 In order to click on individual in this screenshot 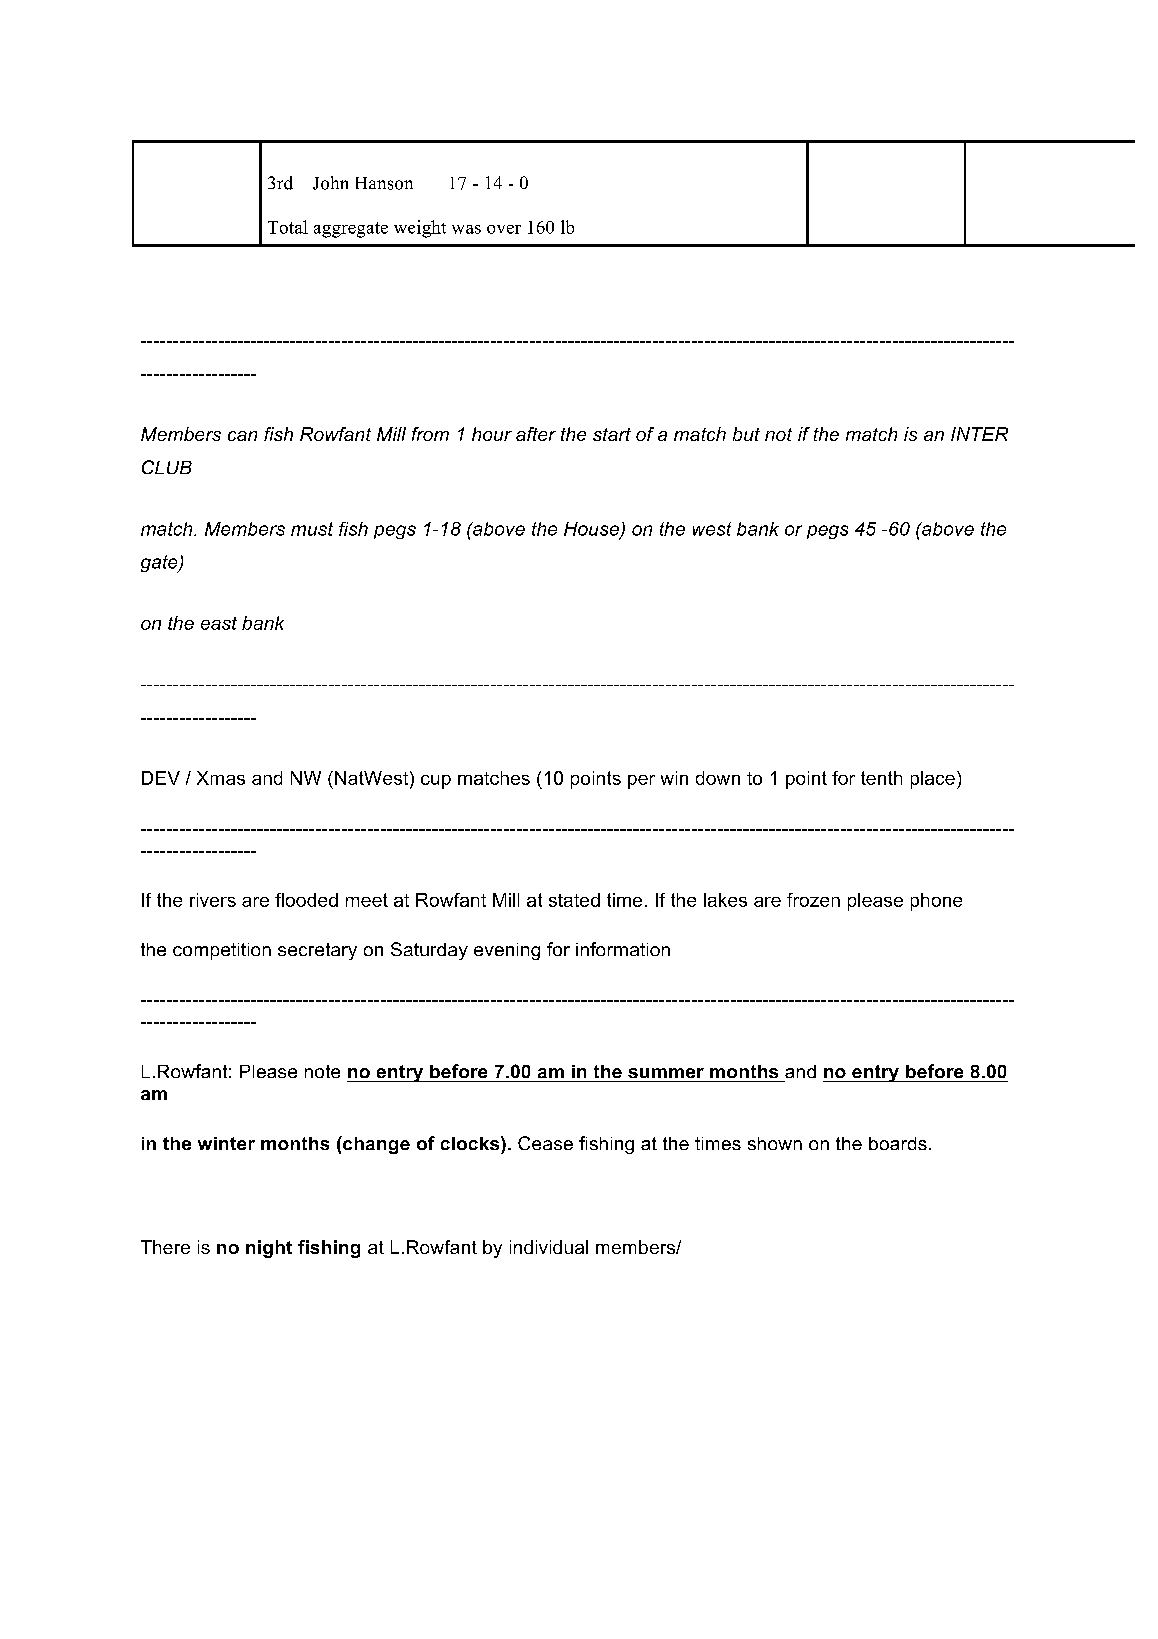, I will do `click(549, 1247)`.
